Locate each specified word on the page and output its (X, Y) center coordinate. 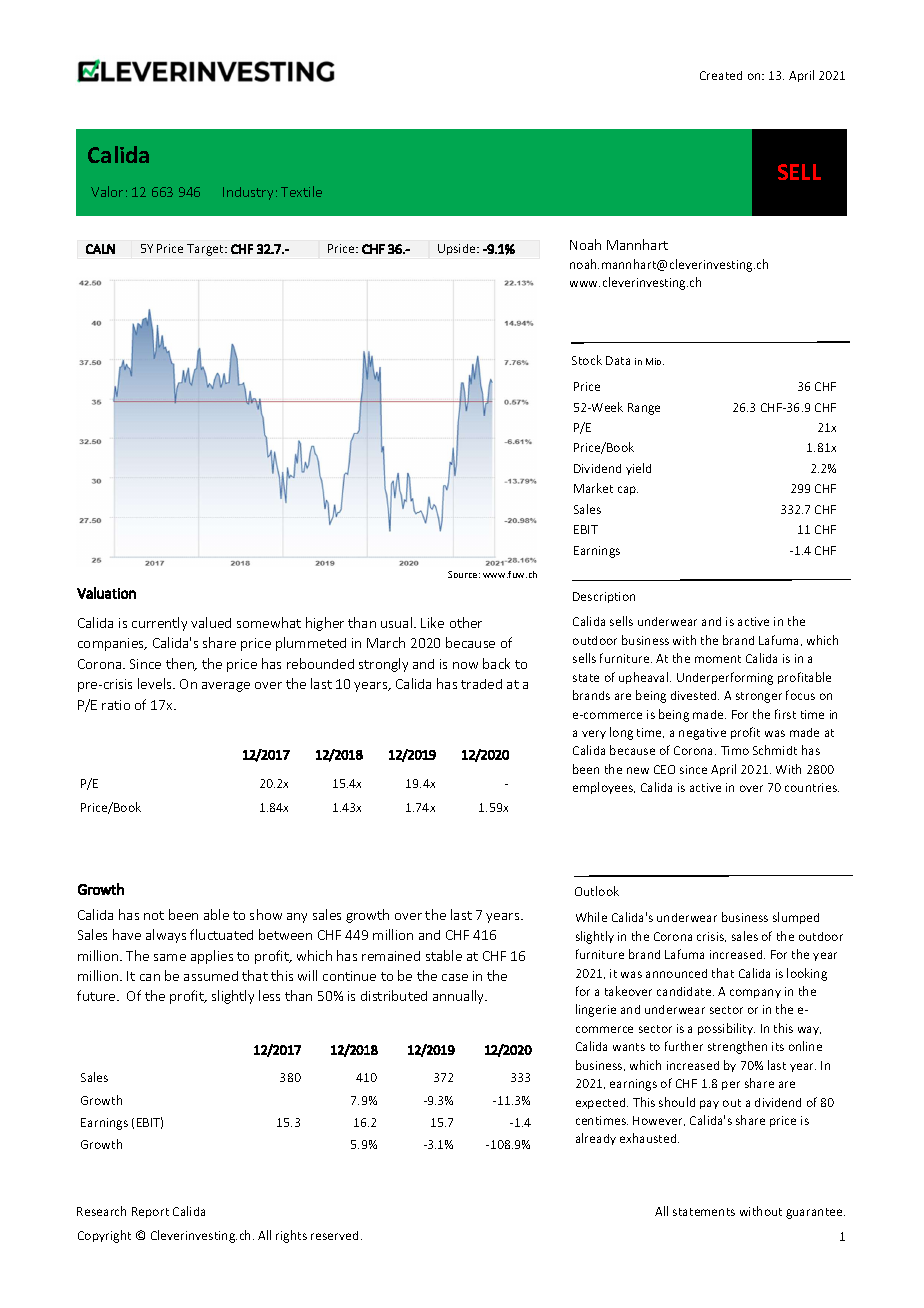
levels (156, 683)
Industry (248, 193)
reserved (334, 1235)
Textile (301, 191)
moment (718, 659)
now (465, 665)
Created (721, 75)
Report (150, 1212)
